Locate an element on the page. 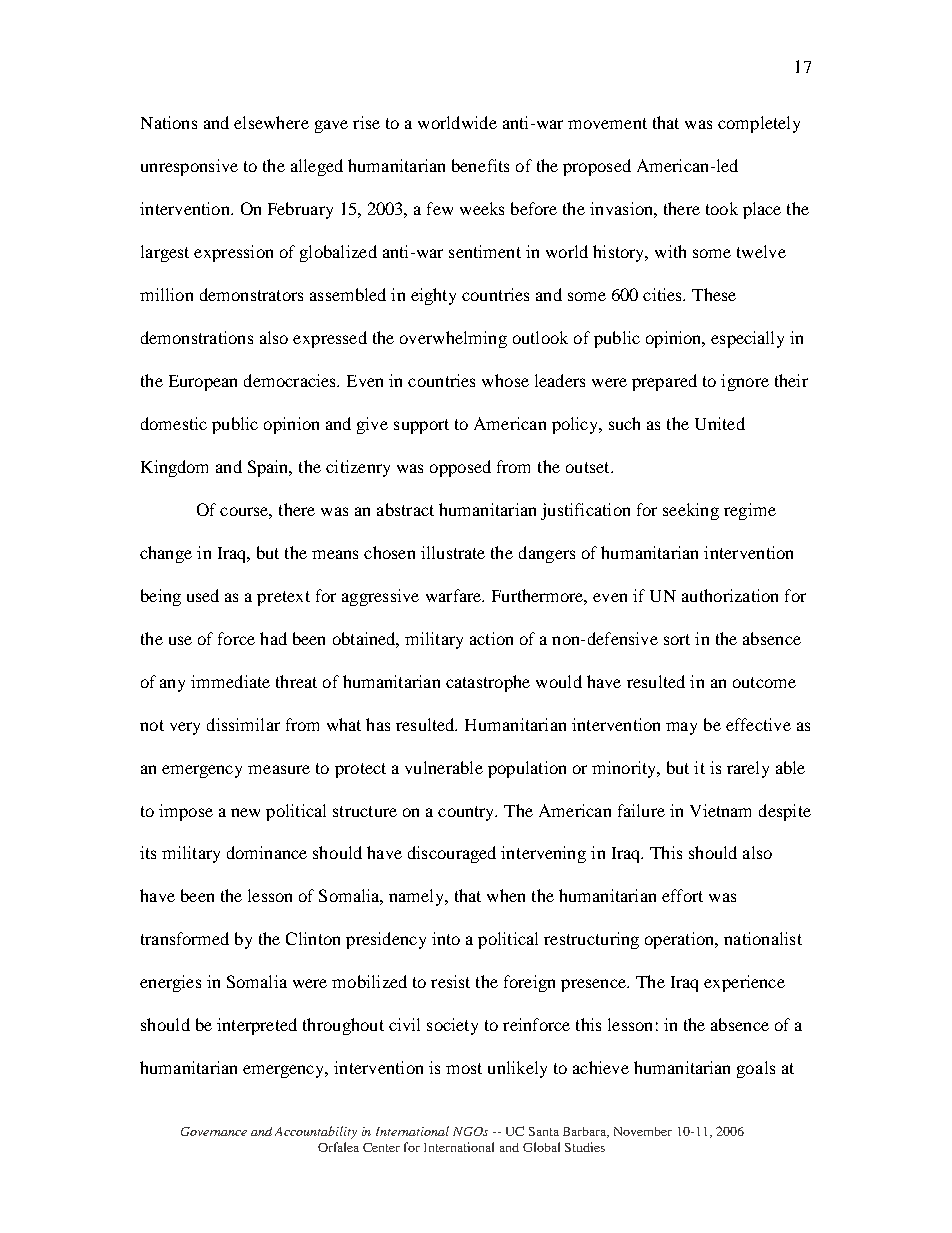 The width and height of the page is (952, 1233). goals is located at coordinates (756, 1069).
